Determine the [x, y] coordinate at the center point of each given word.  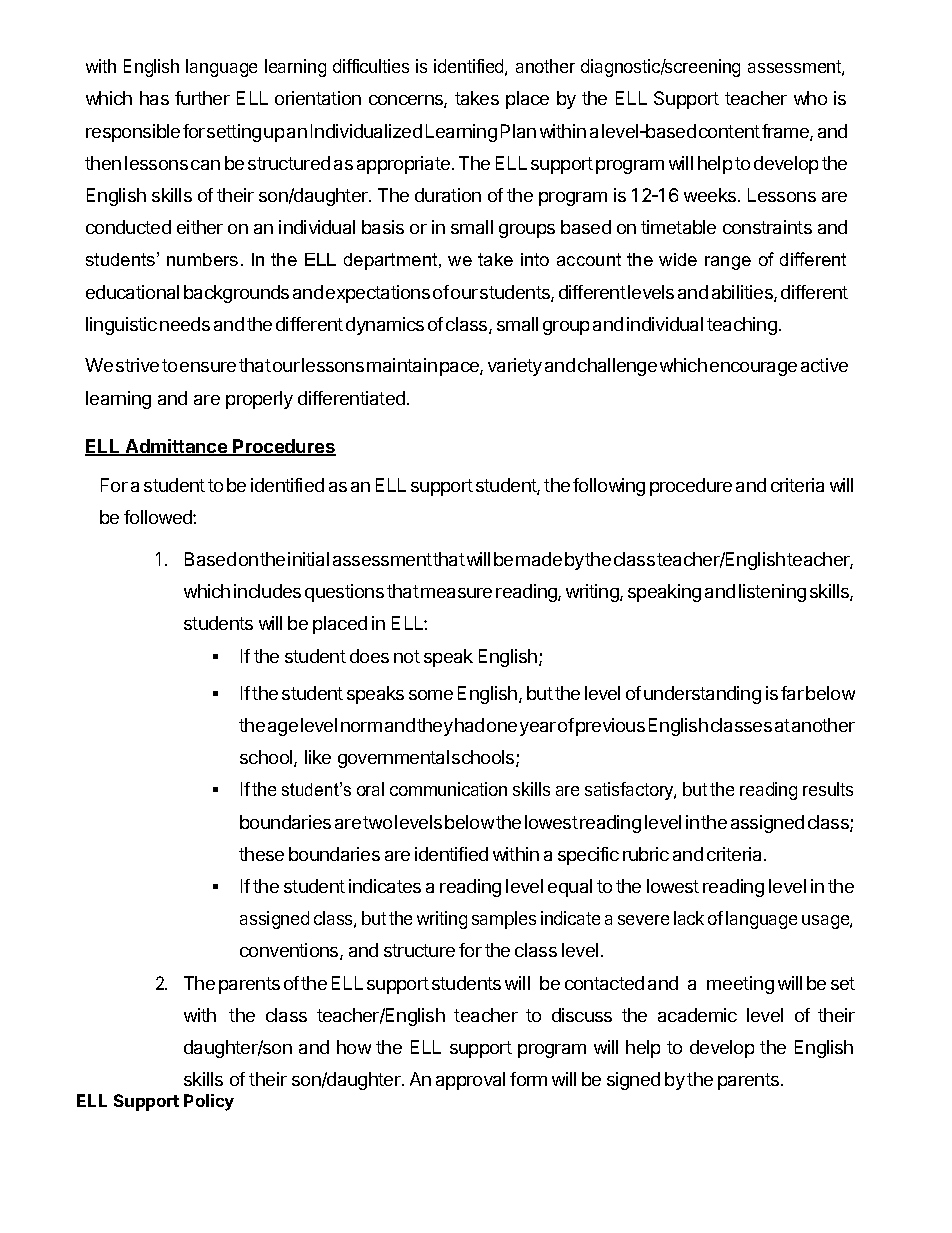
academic [697, 1015]
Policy [209, 1102]
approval [470, 1081]
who [810, 98]
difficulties [371, 66]
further [202, 98]
